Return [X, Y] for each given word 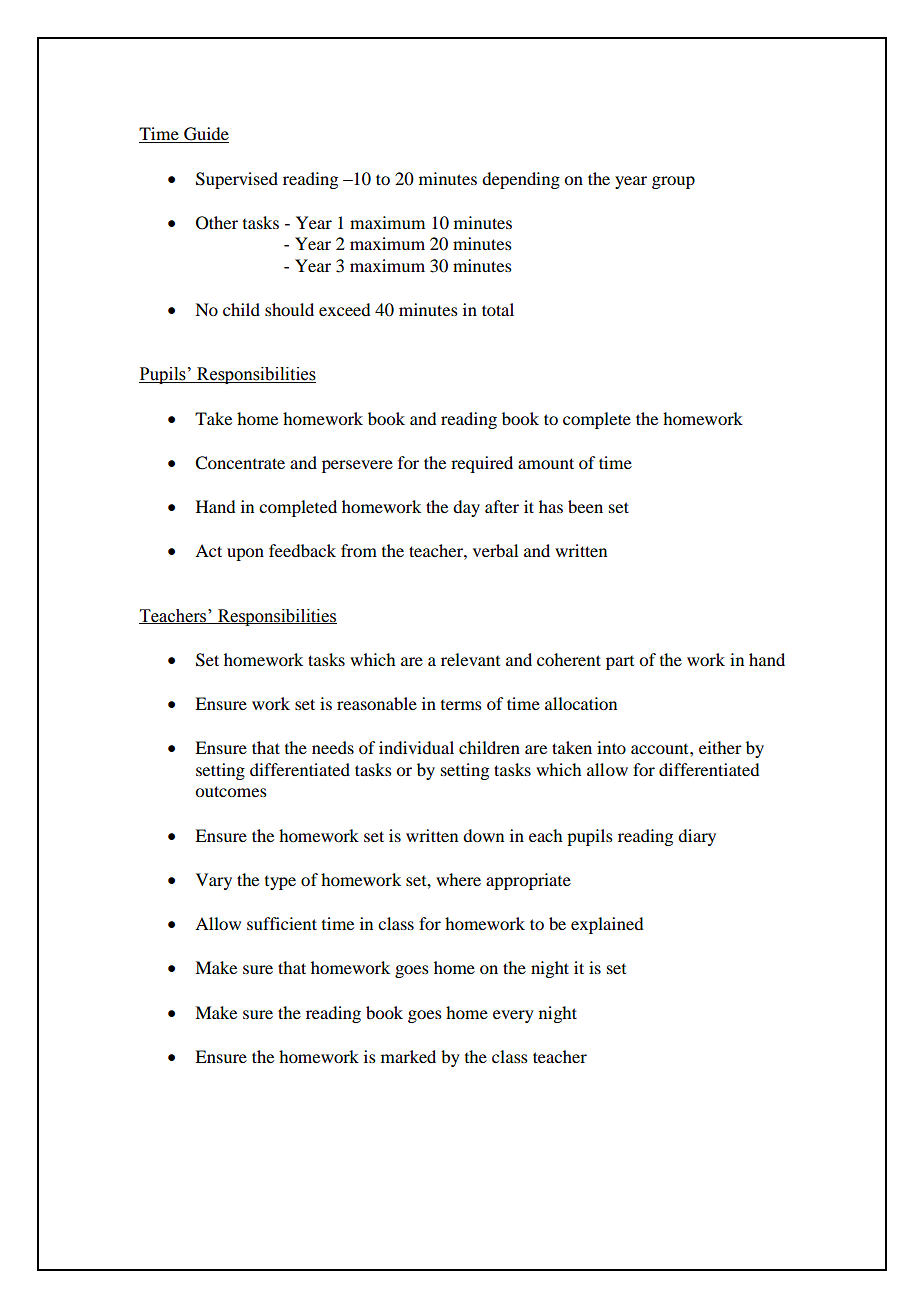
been [585, 506]
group [673, 182]
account [661, 749]
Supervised [237, 180]
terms [461, 705]
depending [521, 180]
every [513, 1016]
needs [333, 747]
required [482, 464]
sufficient [282, 923]
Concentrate [240, 463]
